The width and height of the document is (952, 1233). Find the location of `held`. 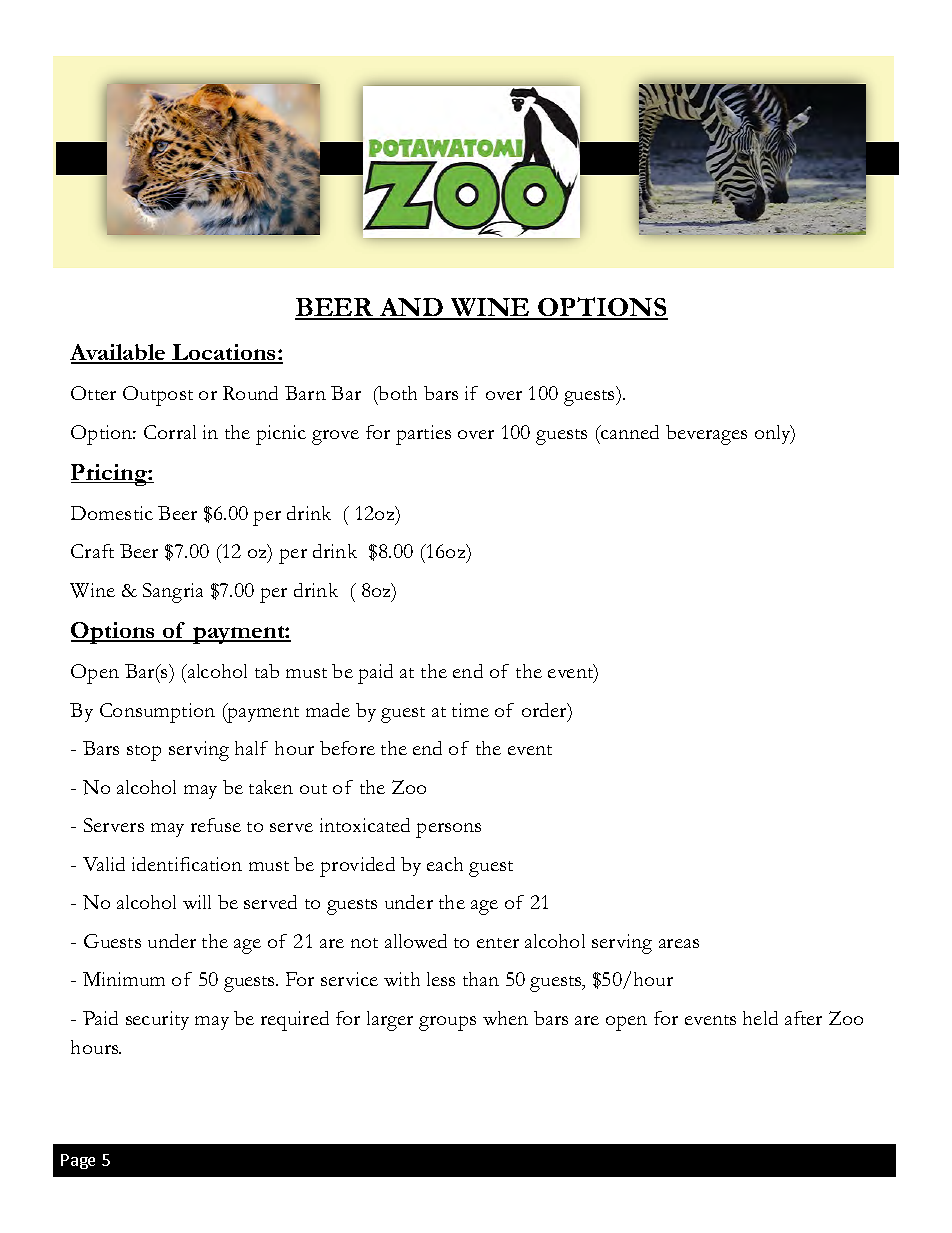

held is located at coordinates (760, 1018).
